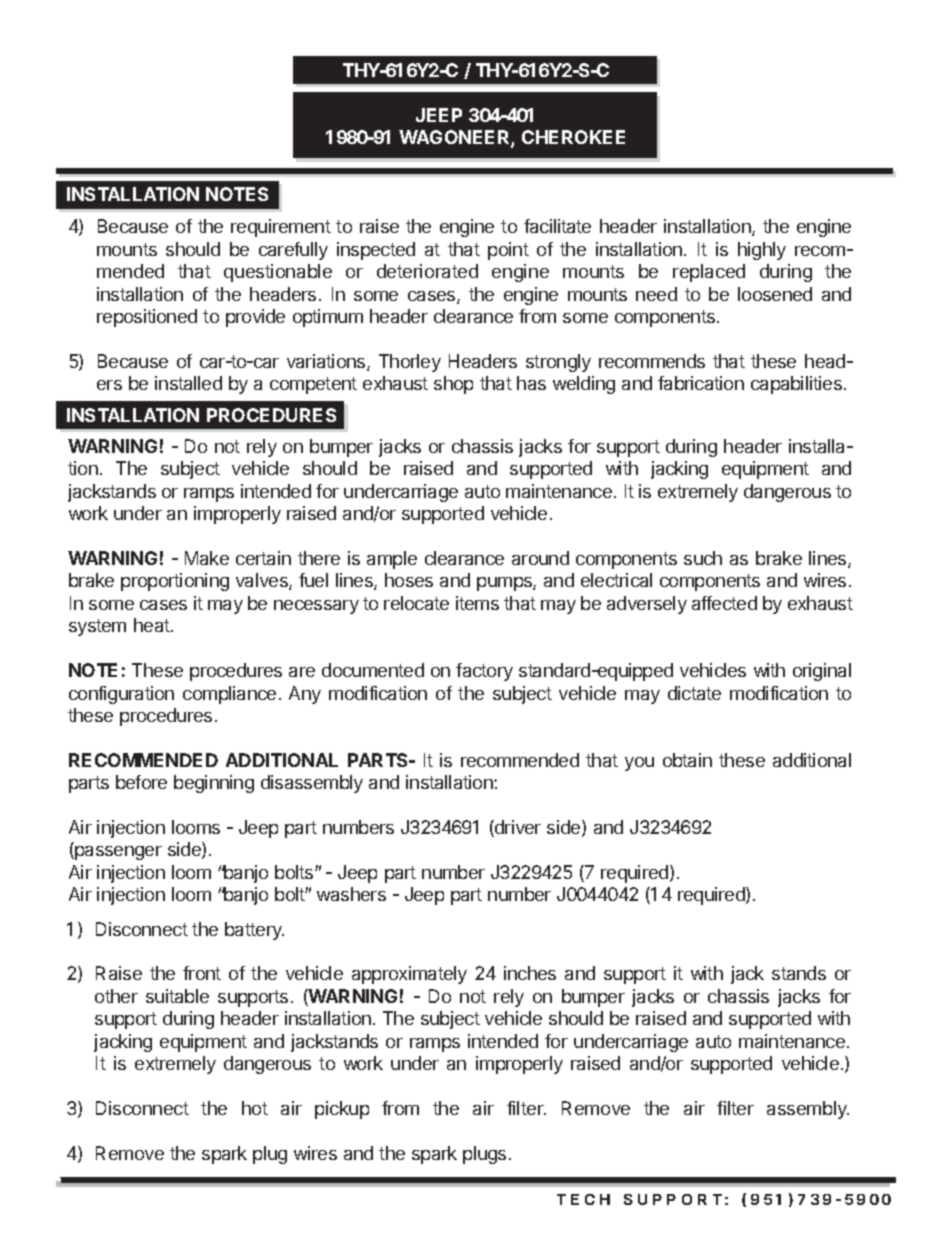 The image size is (952, 1233). I want to click on highly, so click(762, 251).
